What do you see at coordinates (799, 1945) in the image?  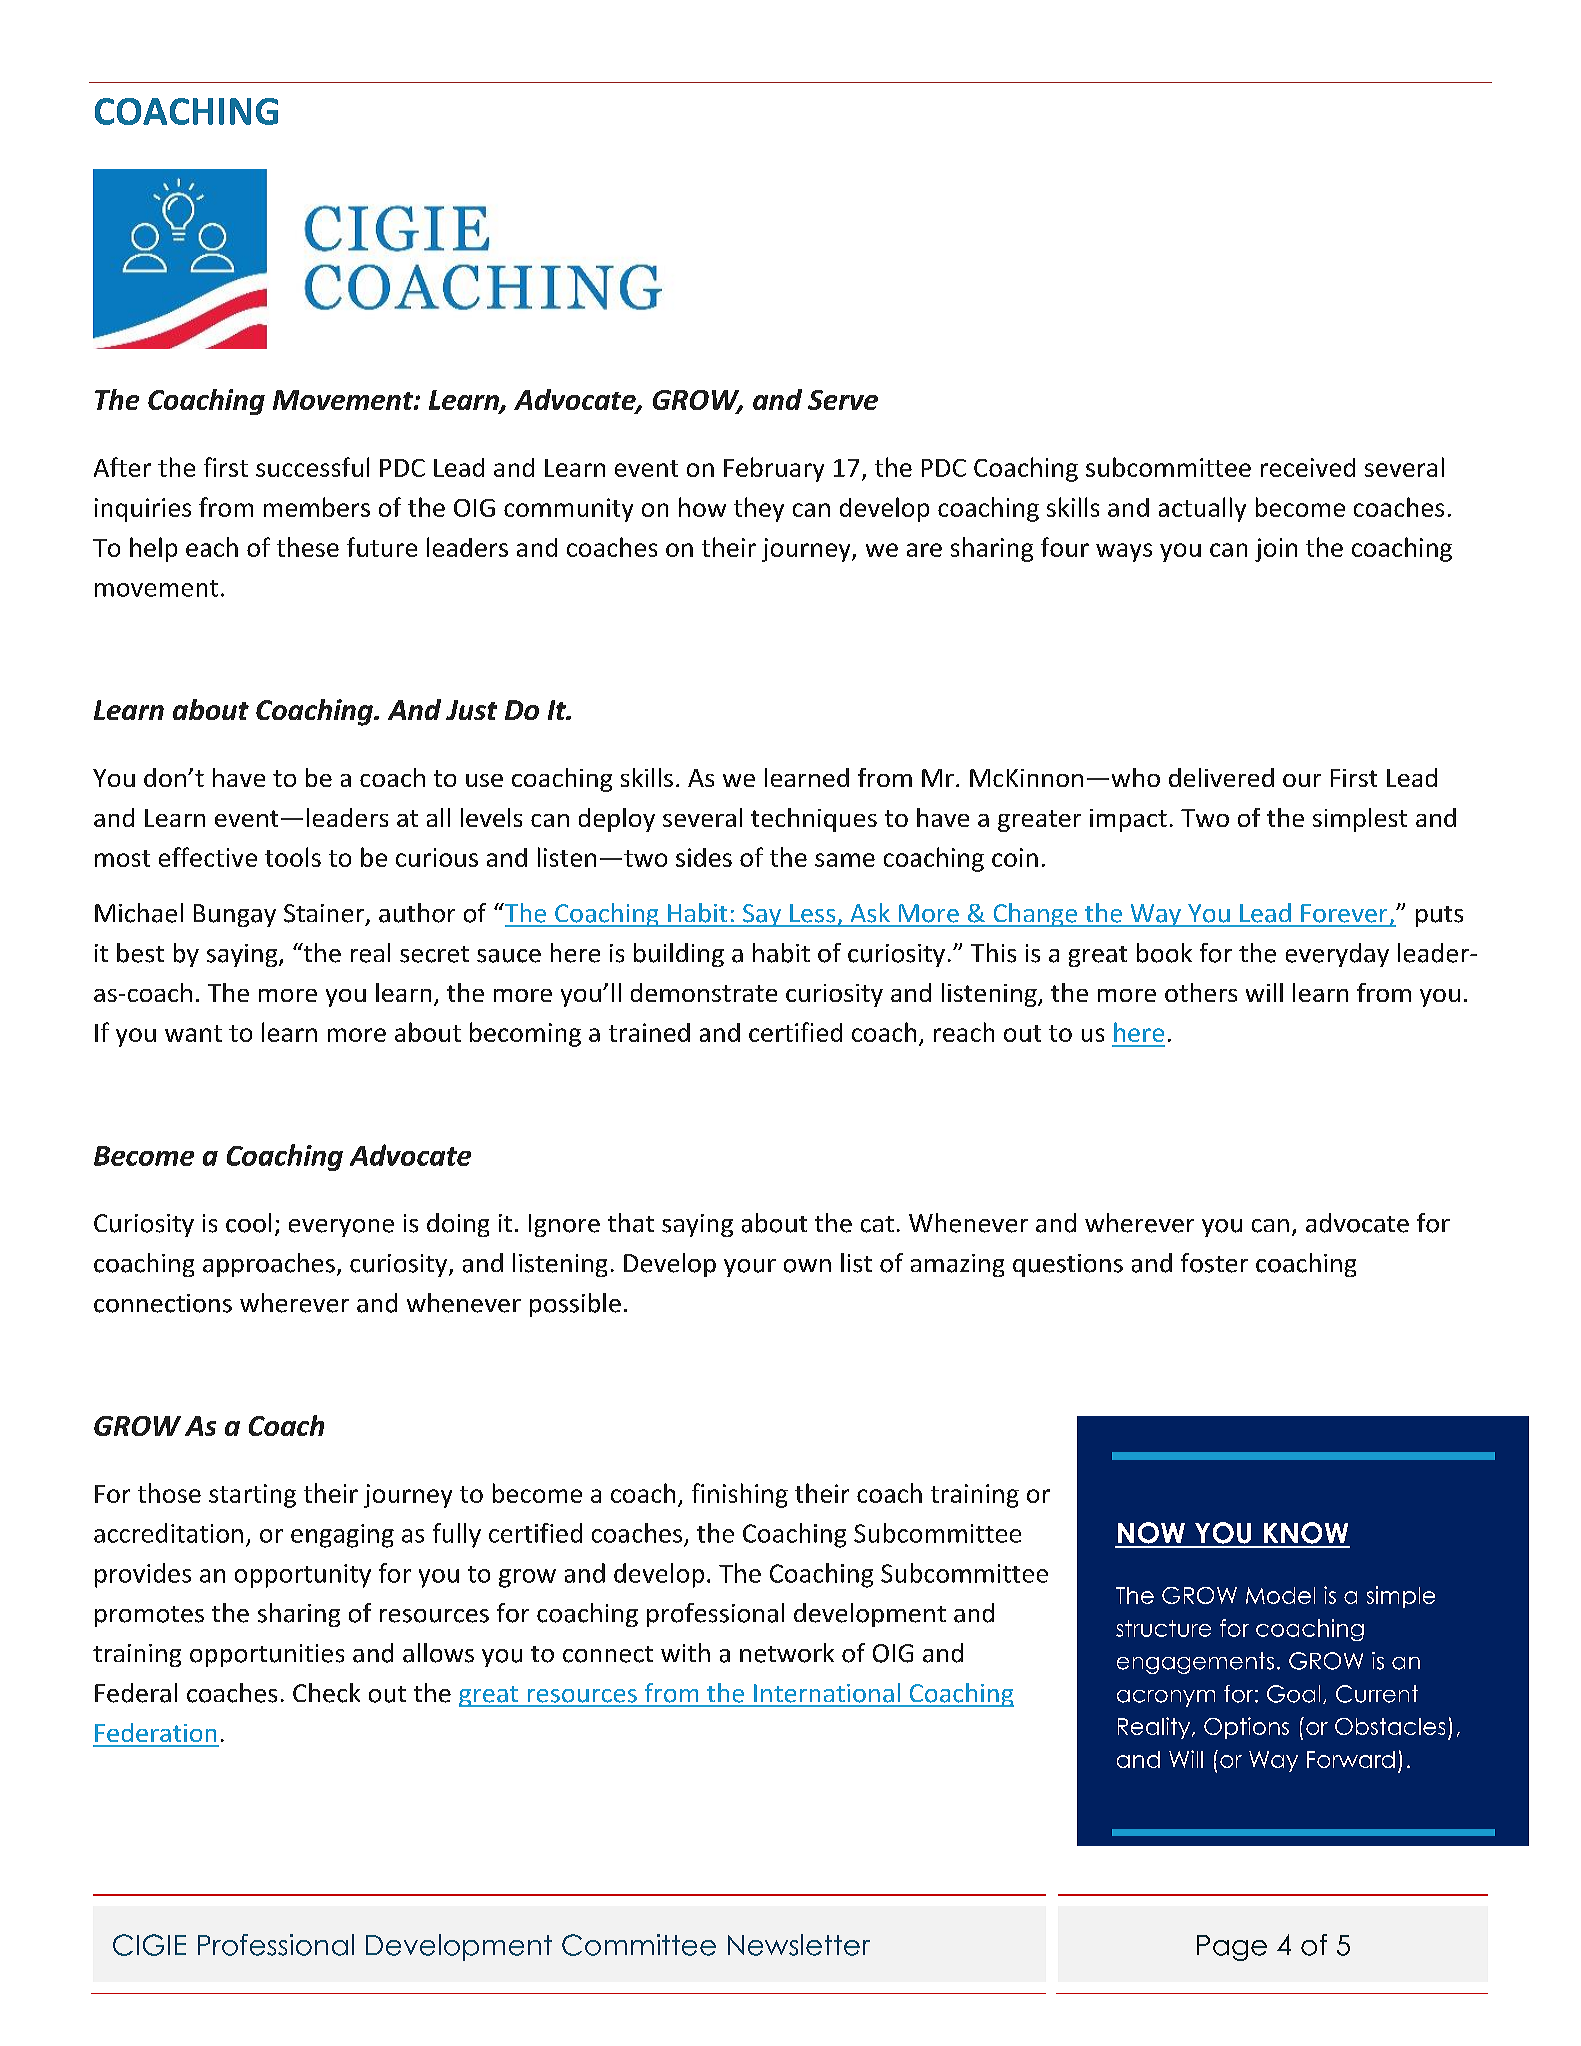 I see `Newsletter` at bounding box center [799, 1945].
